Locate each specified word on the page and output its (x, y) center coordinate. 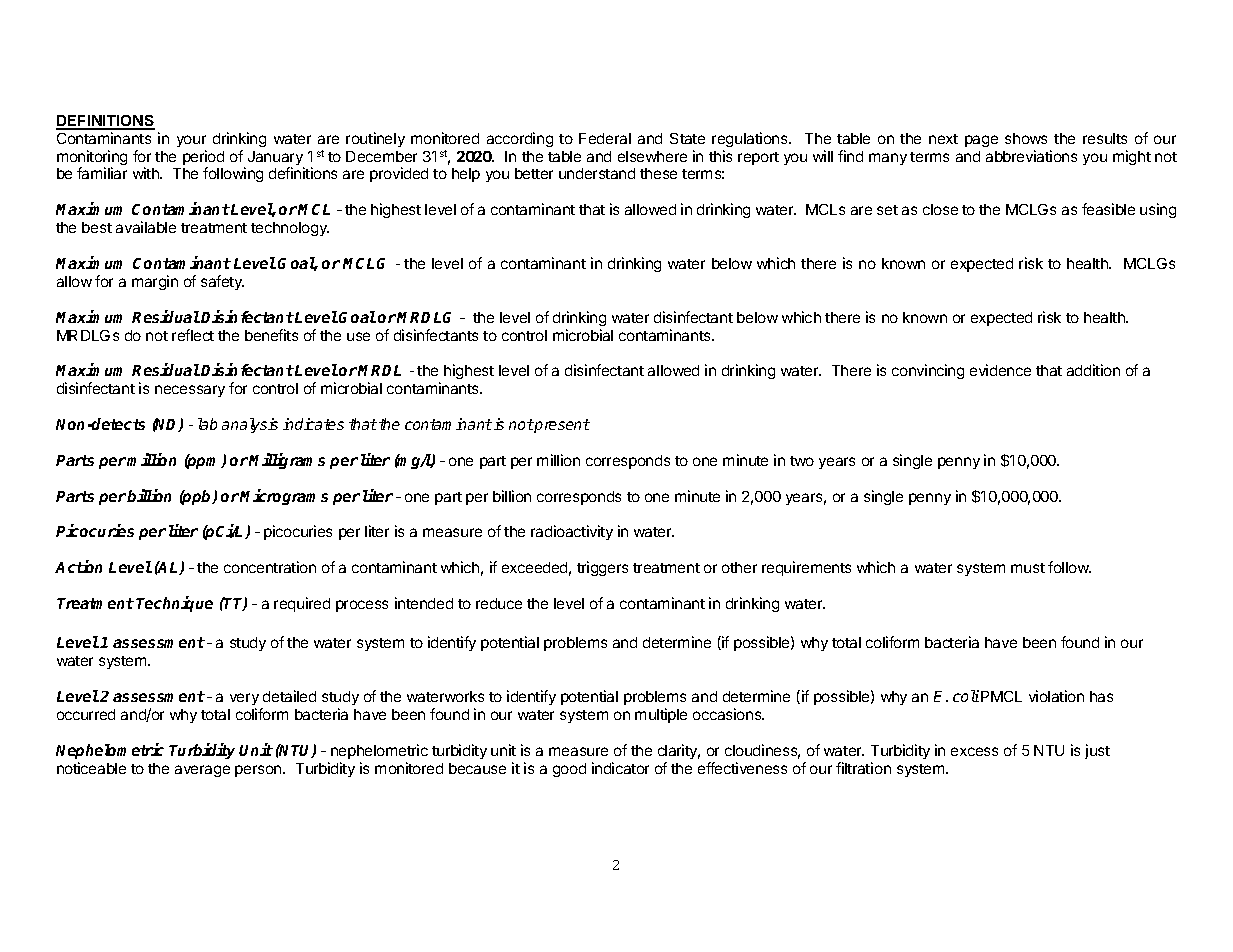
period (203, 159)
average (202, 771)
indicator (620, 768)
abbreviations (1031, 156)
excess (974, 751)
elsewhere (652, 156)
